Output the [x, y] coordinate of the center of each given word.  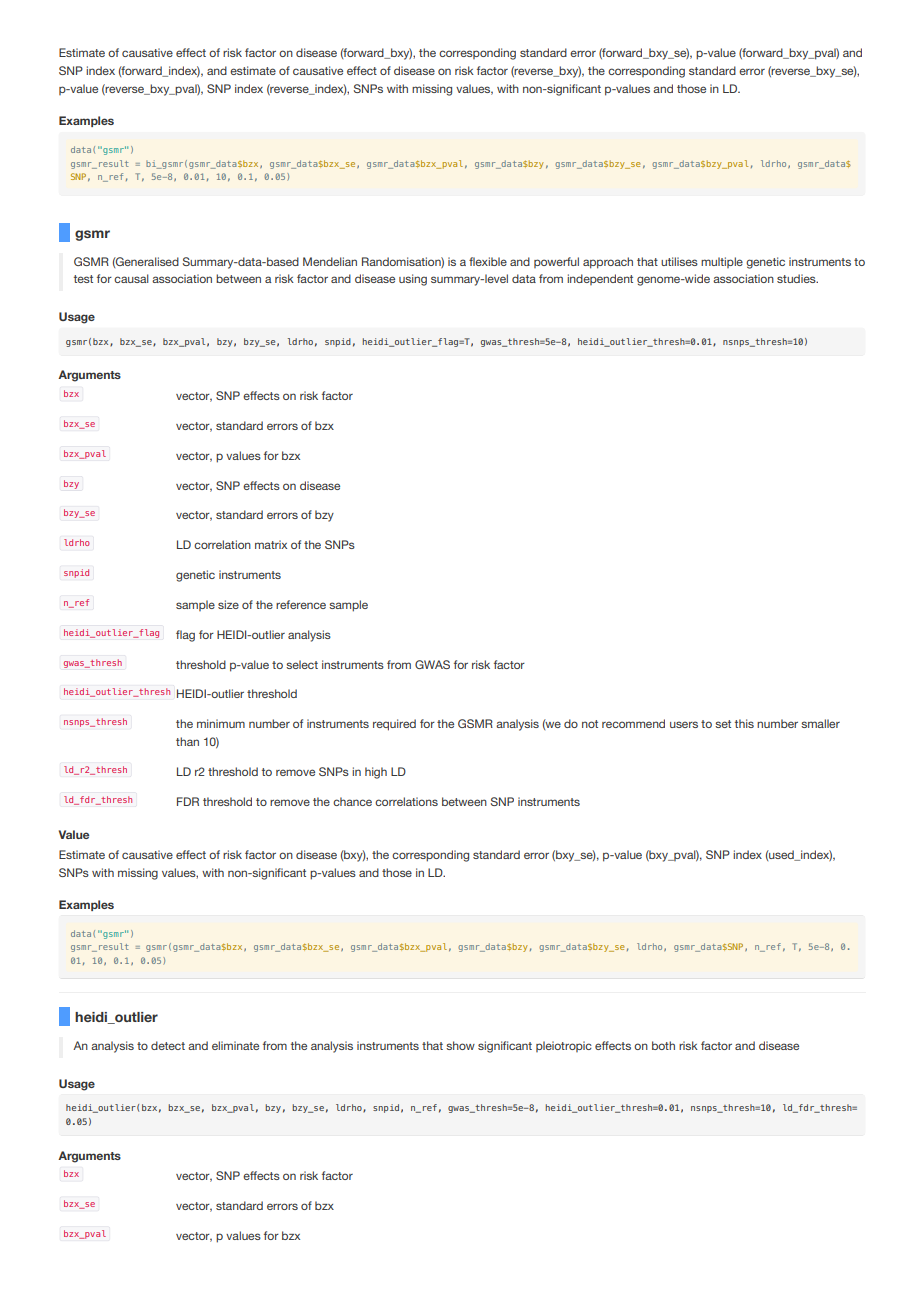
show [460, 1045]
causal [131, 278]
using [413, 280]
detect [168, 1045]
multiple [722, 262]
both [663, 1045]
